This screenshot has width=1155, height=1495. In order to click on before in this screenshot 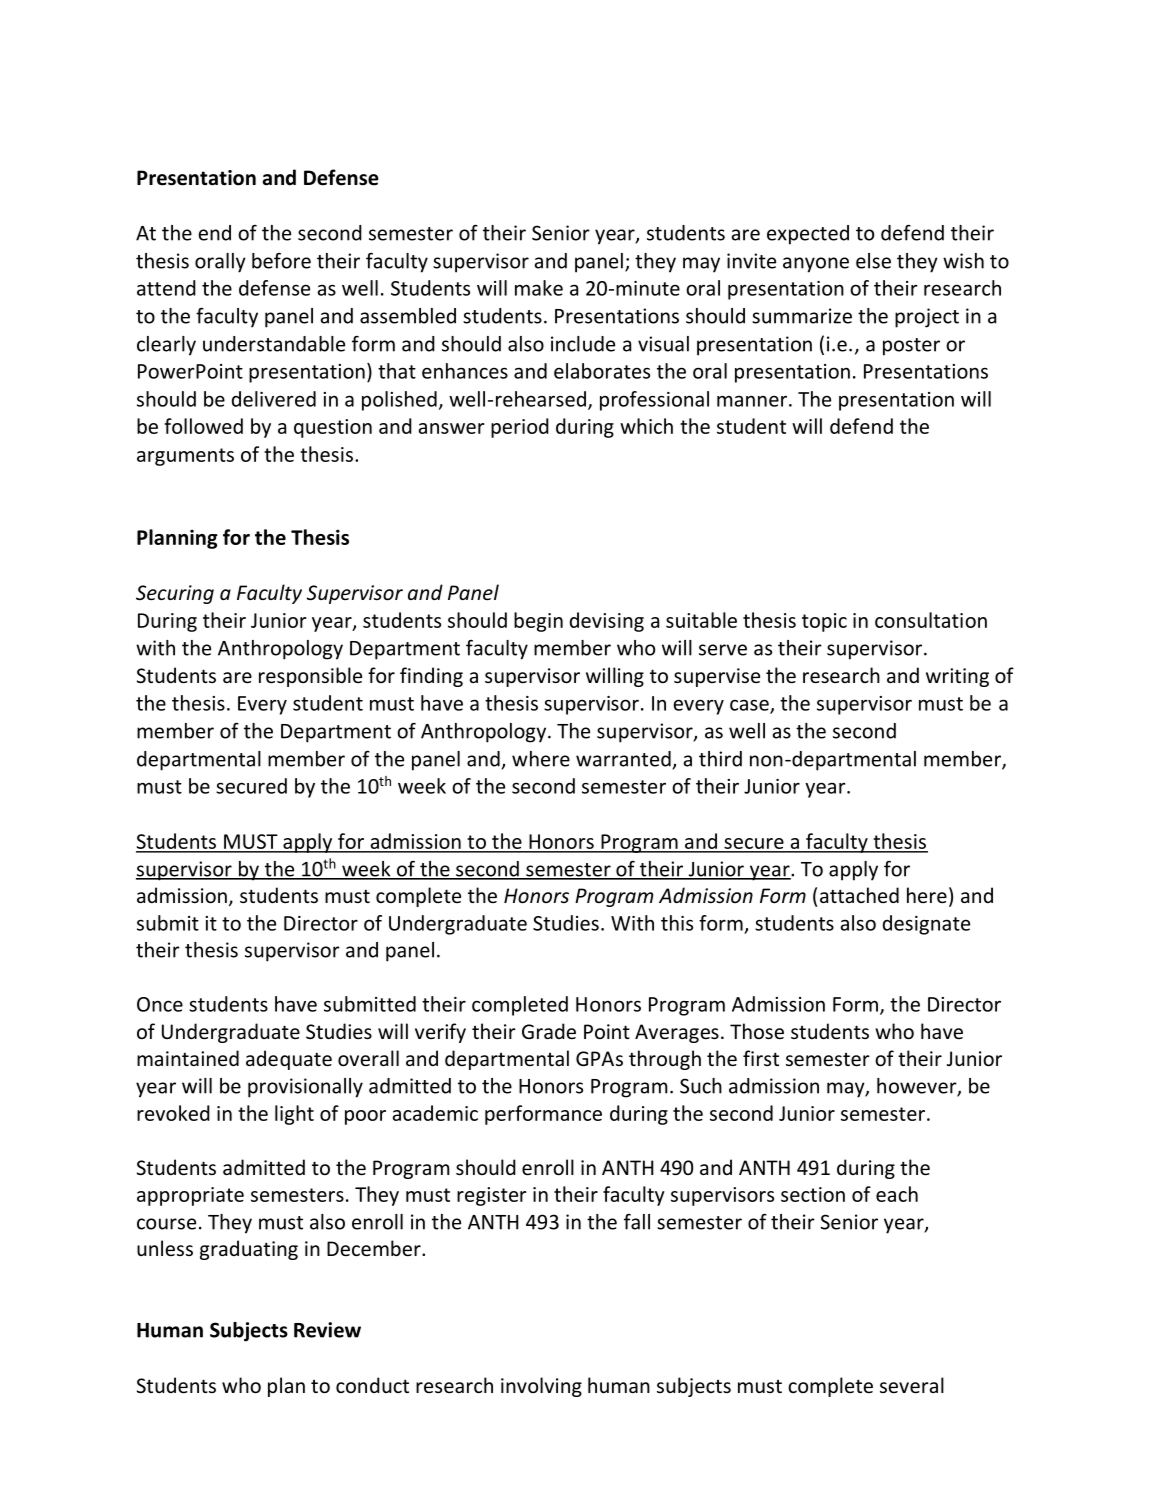, I will do `click(281, 260)`.
